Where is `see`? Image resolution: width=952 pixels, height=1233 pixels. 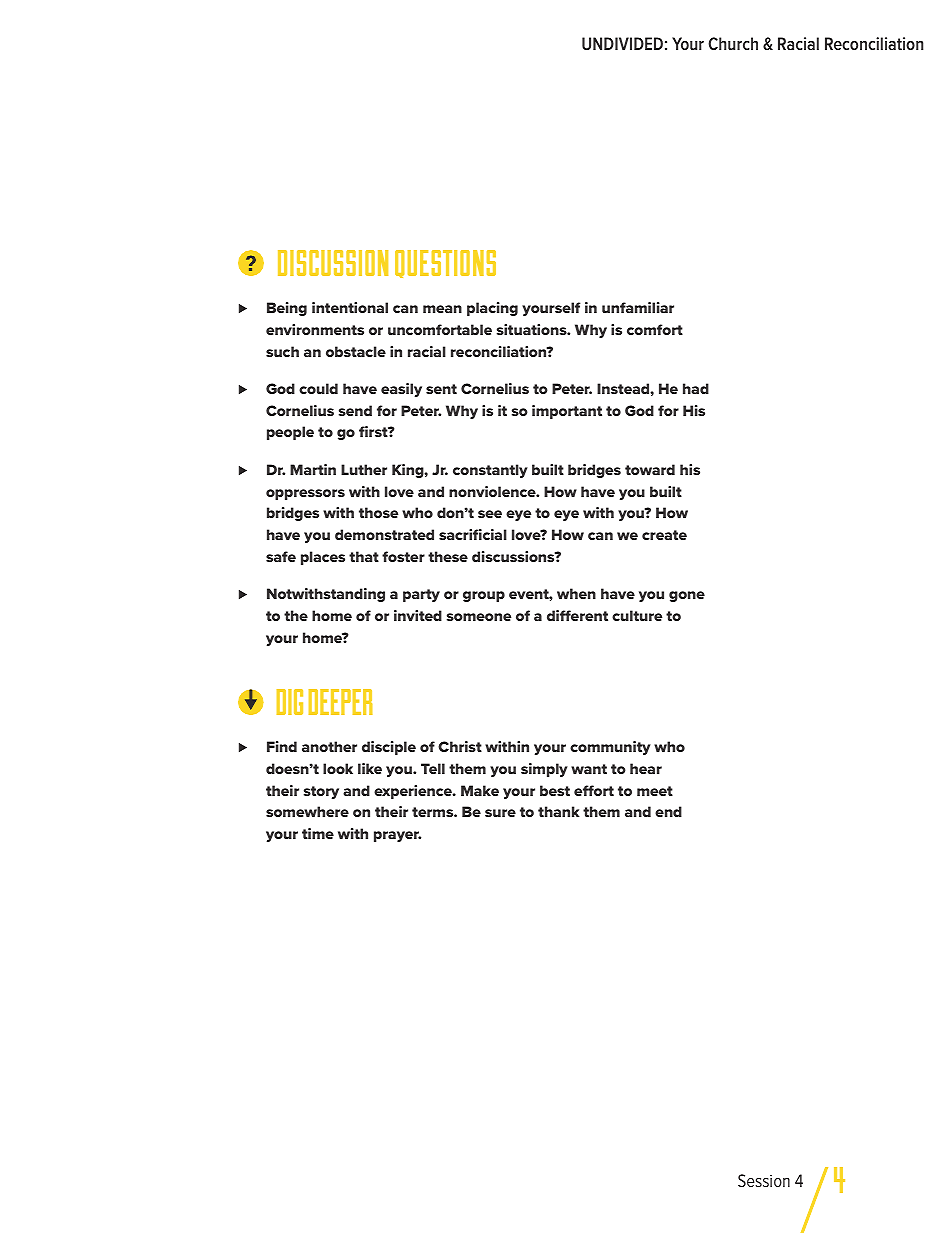 see is located at coordinates (490, 514).
